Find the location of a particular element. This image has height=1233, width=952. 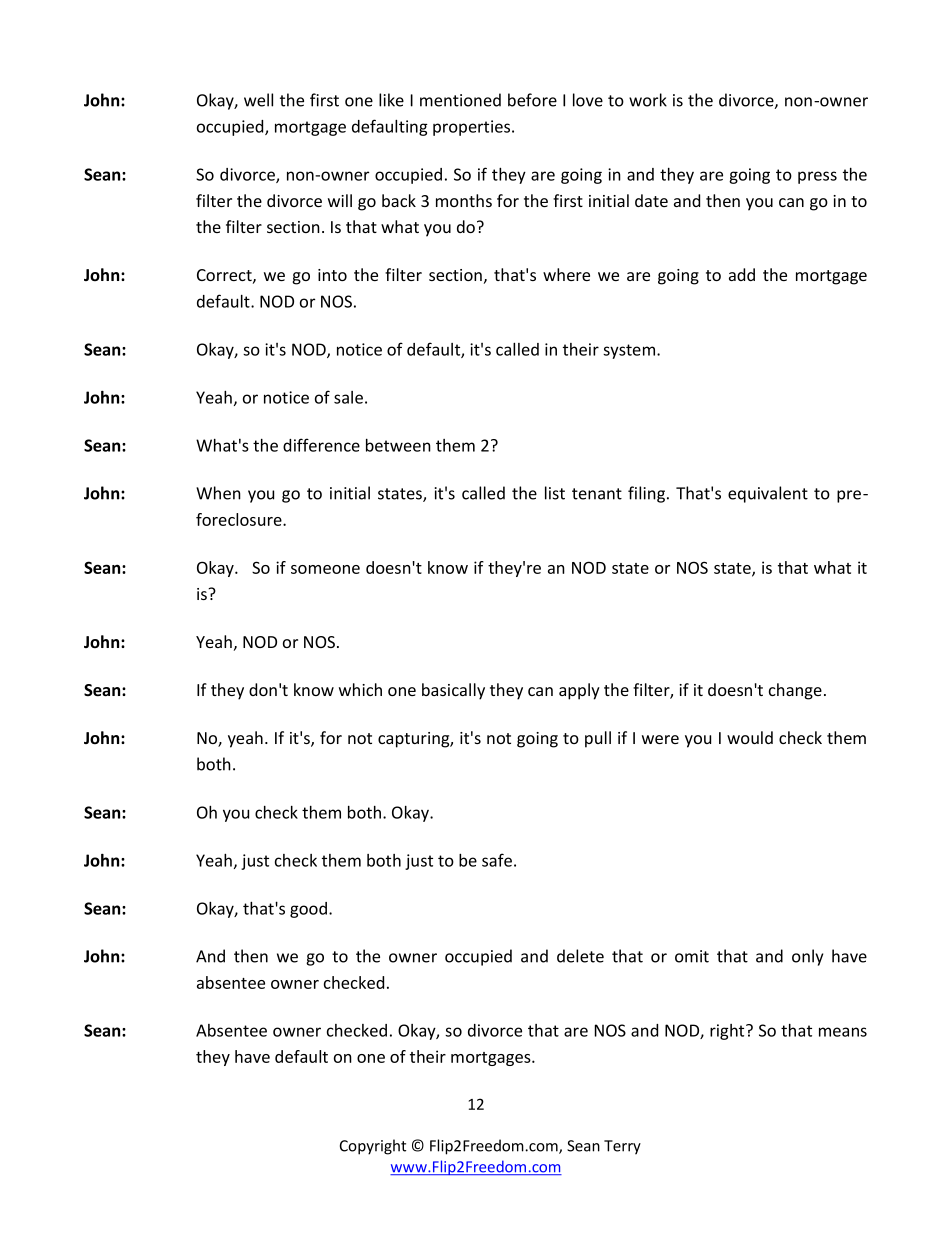

good is located at coordinates (308, 910).
